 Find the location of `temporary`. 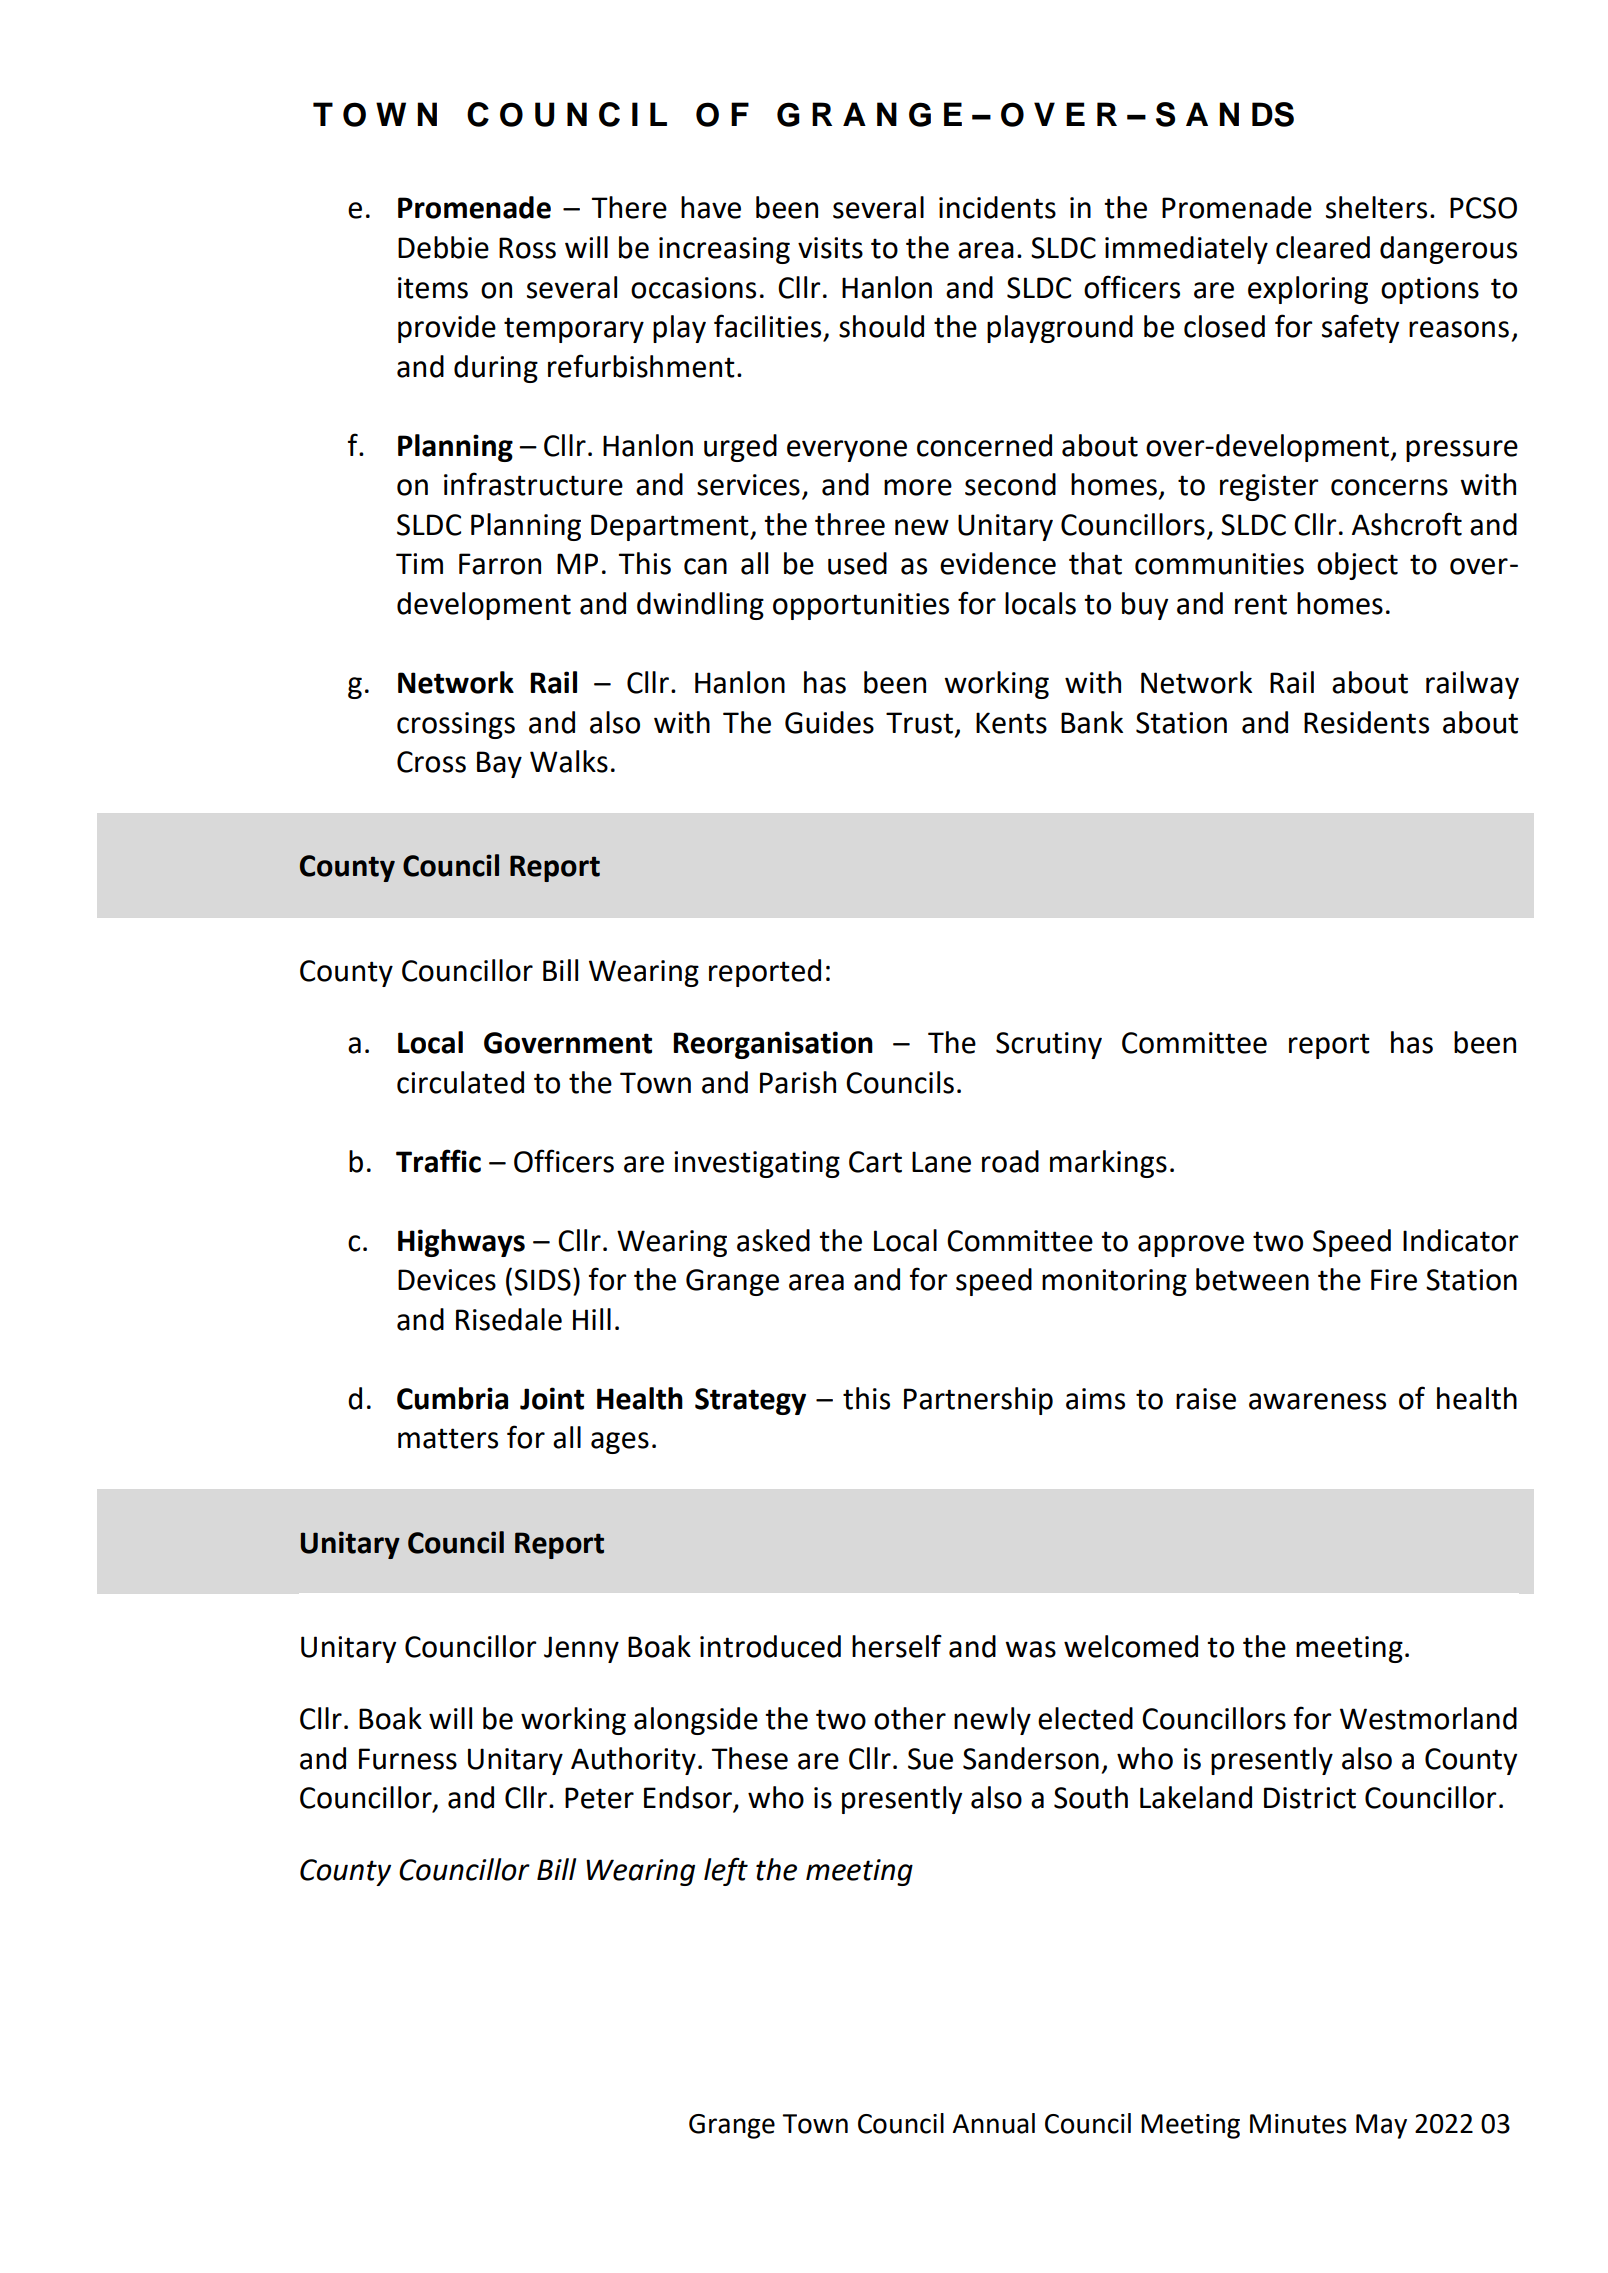

temporary is located at coordinates (574, 330).
